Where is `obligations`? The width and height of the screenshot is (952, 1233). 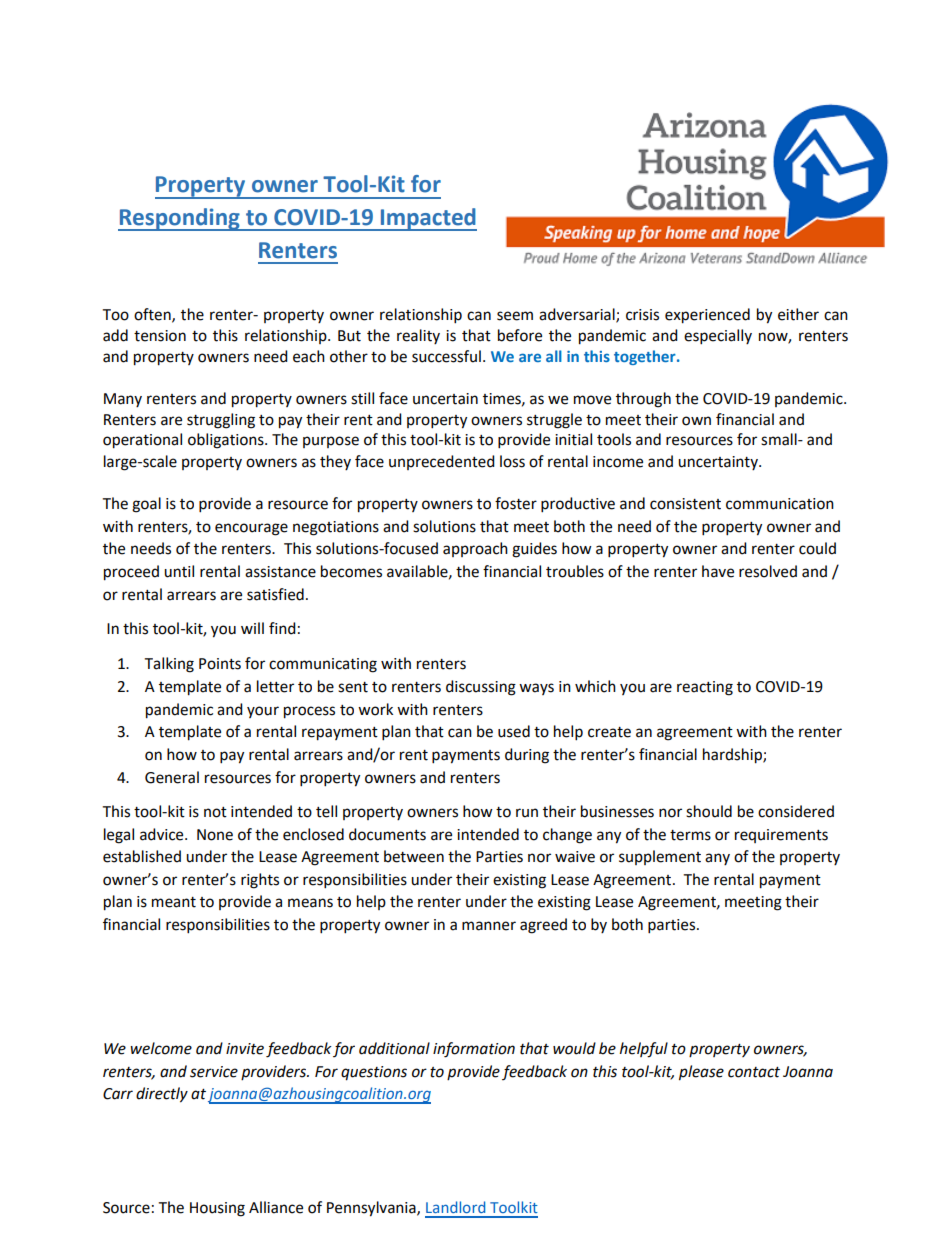
obligations is located at coordinates (227, 441).
